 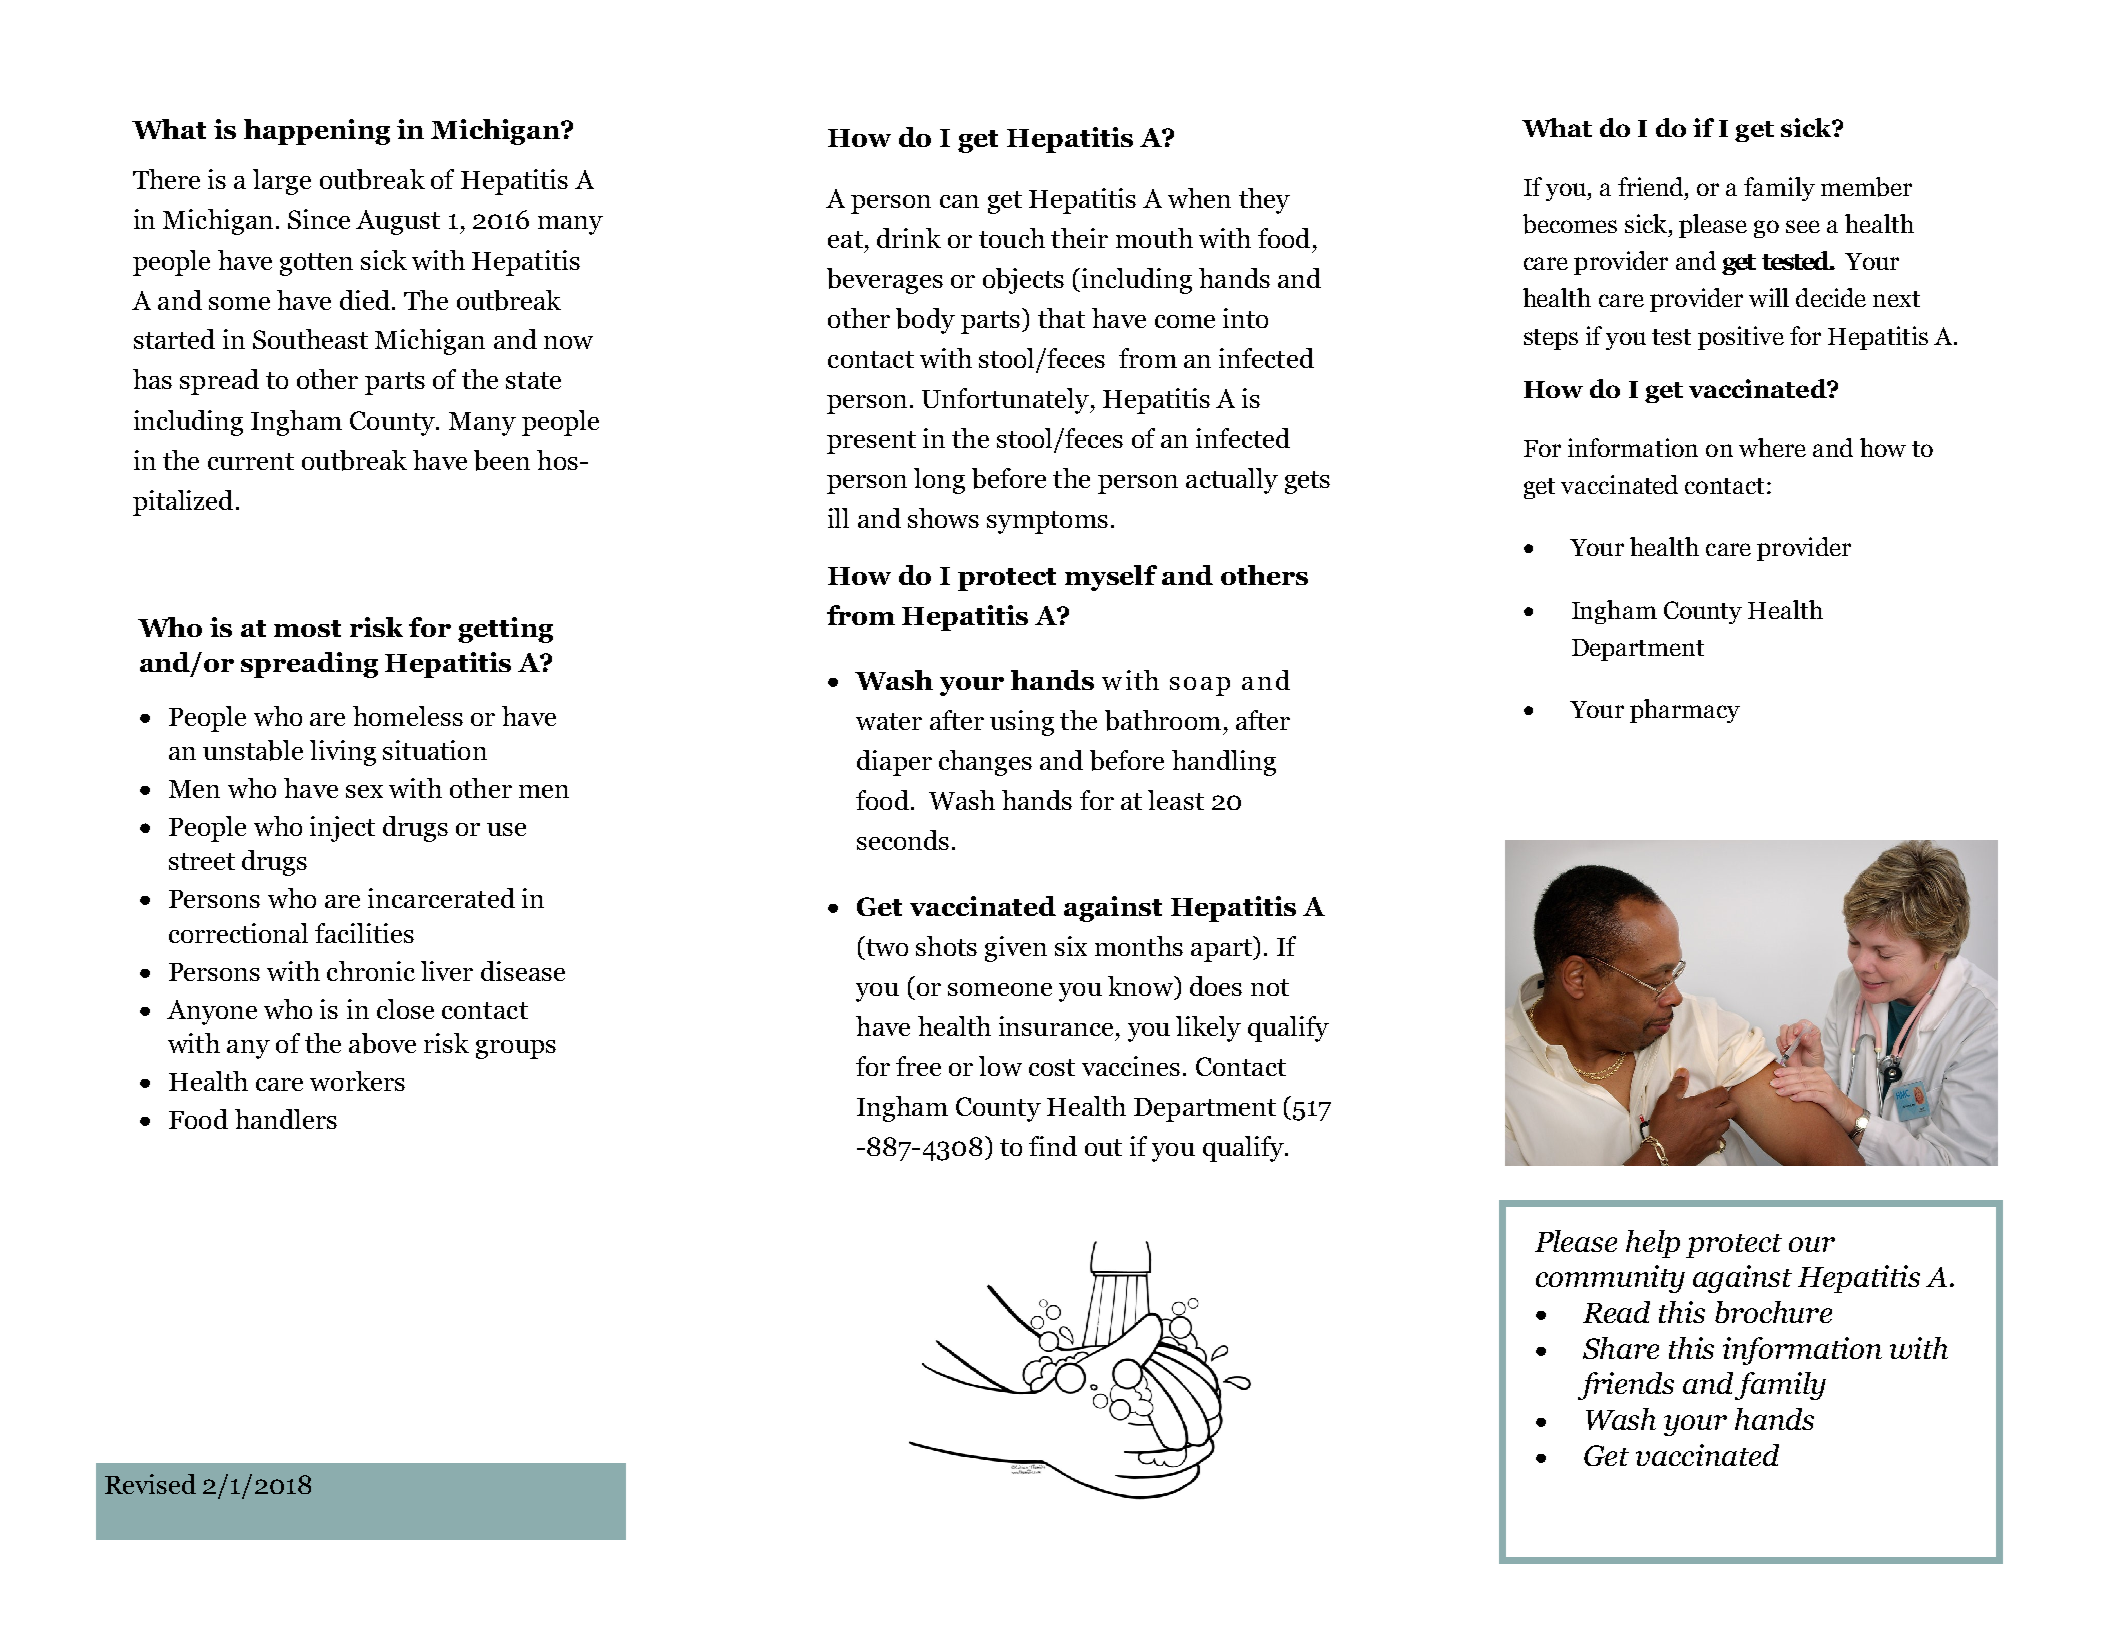 What do you see at coordinates (1653, 1244) in the document?
I see `help` at bounding box center [1653, 1244].
